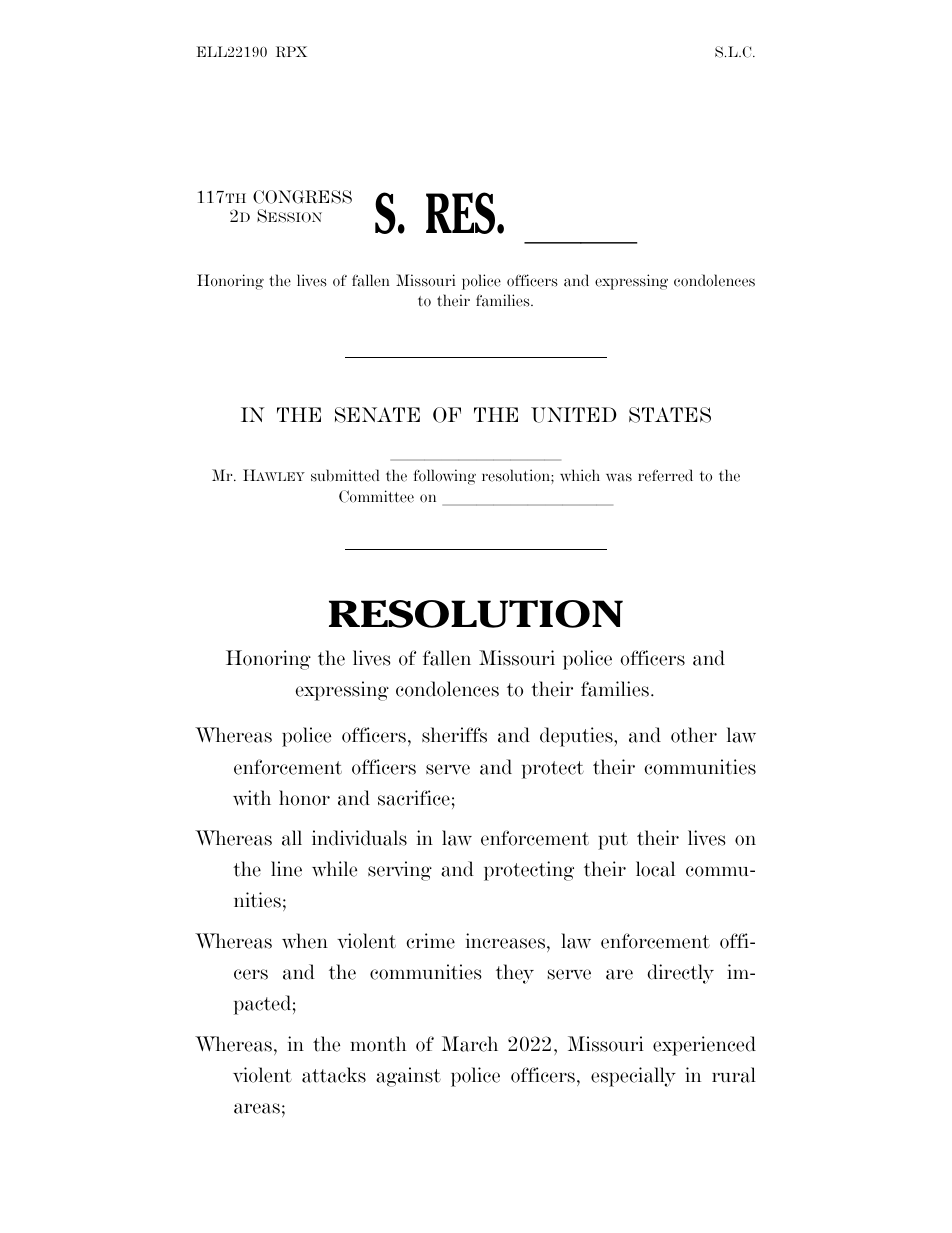  Describe the element at coordinates (444, 477) in the screenshot. I see `following` at that location.
